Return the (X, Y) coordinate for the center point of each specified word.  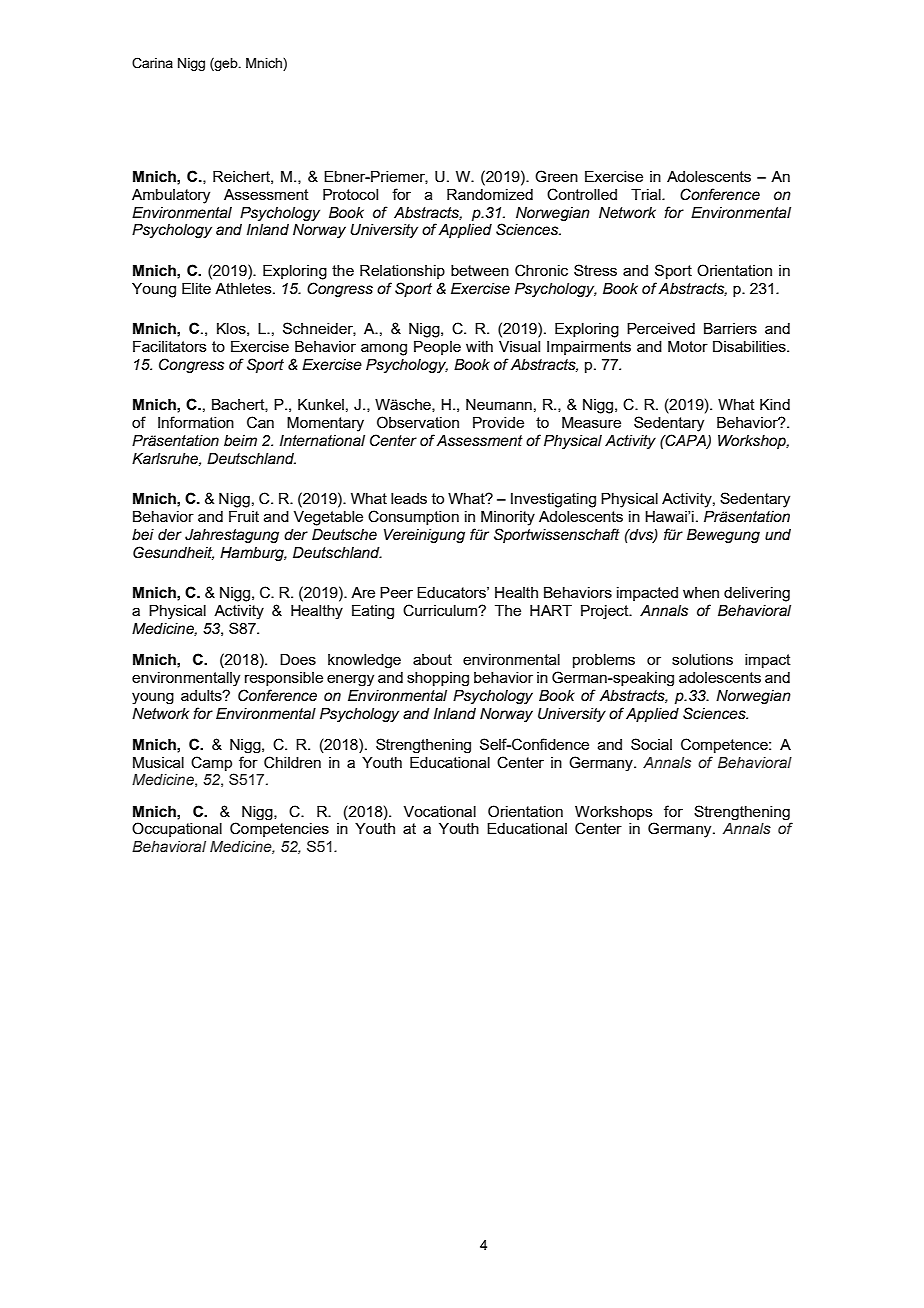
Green (556, 176)
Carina (152, 63)
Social (651, 744)
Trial (647, 194)
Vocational (440, 811)
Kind (775, 404)
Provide (498, 422)
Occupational (177, 829)
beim (240, 441)
